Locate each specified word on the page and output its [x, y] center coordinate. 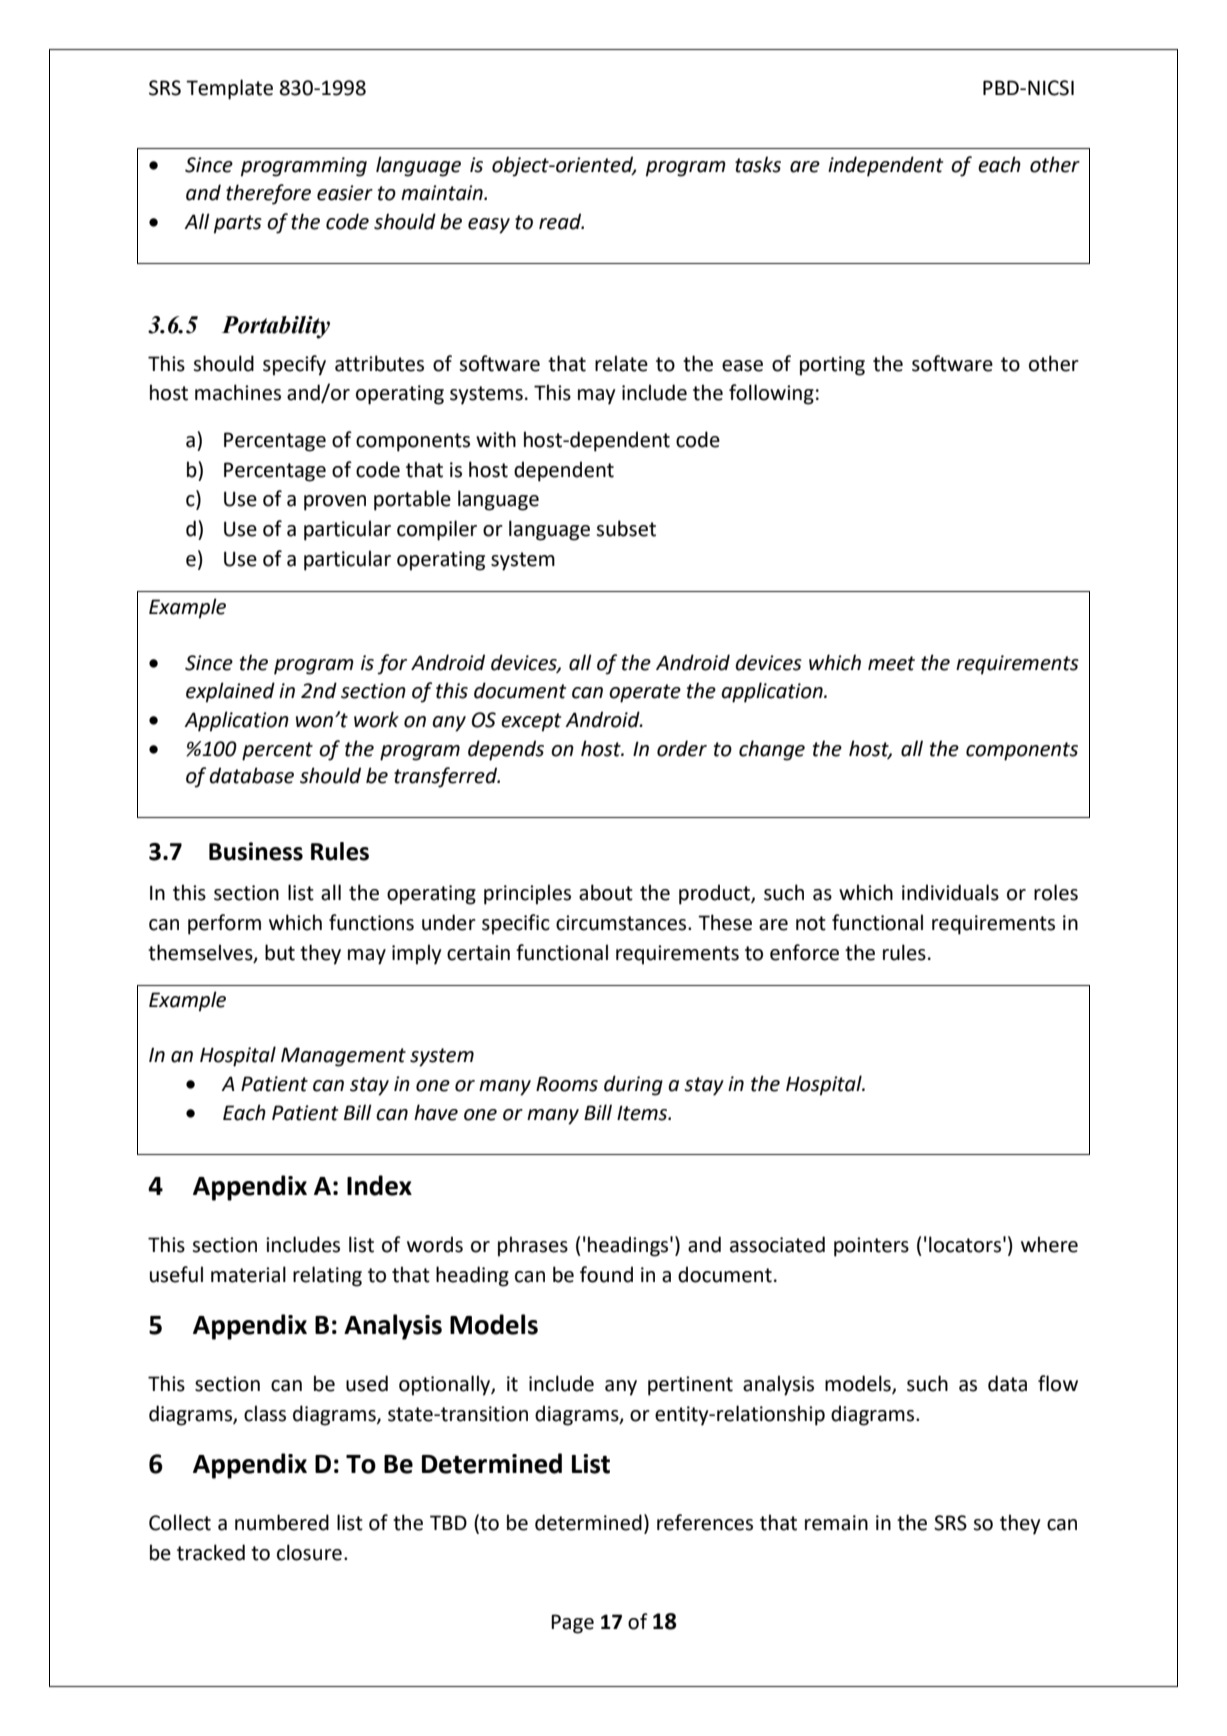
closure [309, 1552]
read [561, 221]
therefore [268, 194]
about [606, 892]
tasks [758, 164]
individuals [950, 892]
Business [256, 851]
